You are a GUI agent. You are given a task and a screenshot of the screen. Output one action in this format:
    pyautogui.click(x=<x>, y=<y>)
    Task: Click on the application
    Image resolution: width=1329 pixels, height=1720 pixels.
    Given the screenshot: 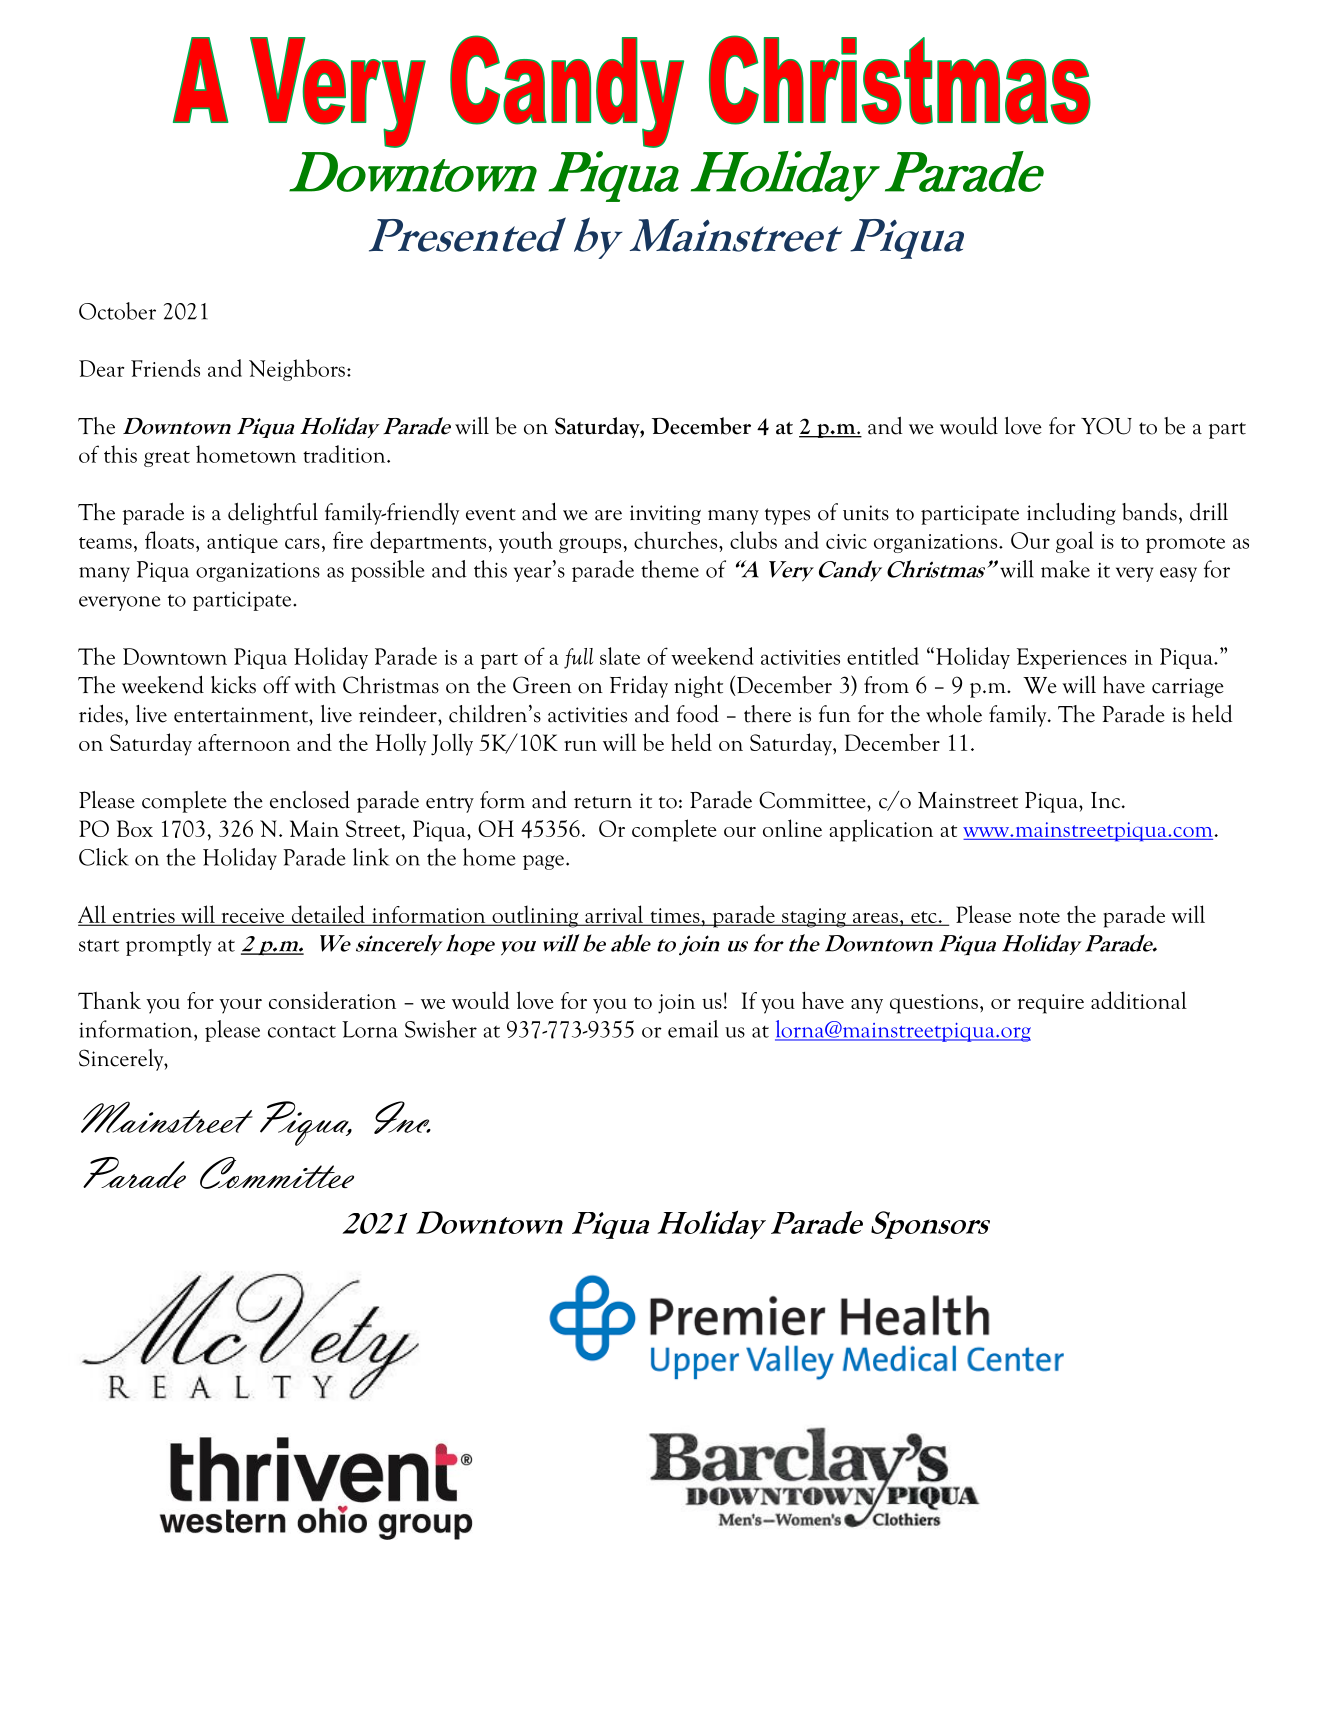 What is the action you would take?
    pyautogui.click(x=881, y=830)
